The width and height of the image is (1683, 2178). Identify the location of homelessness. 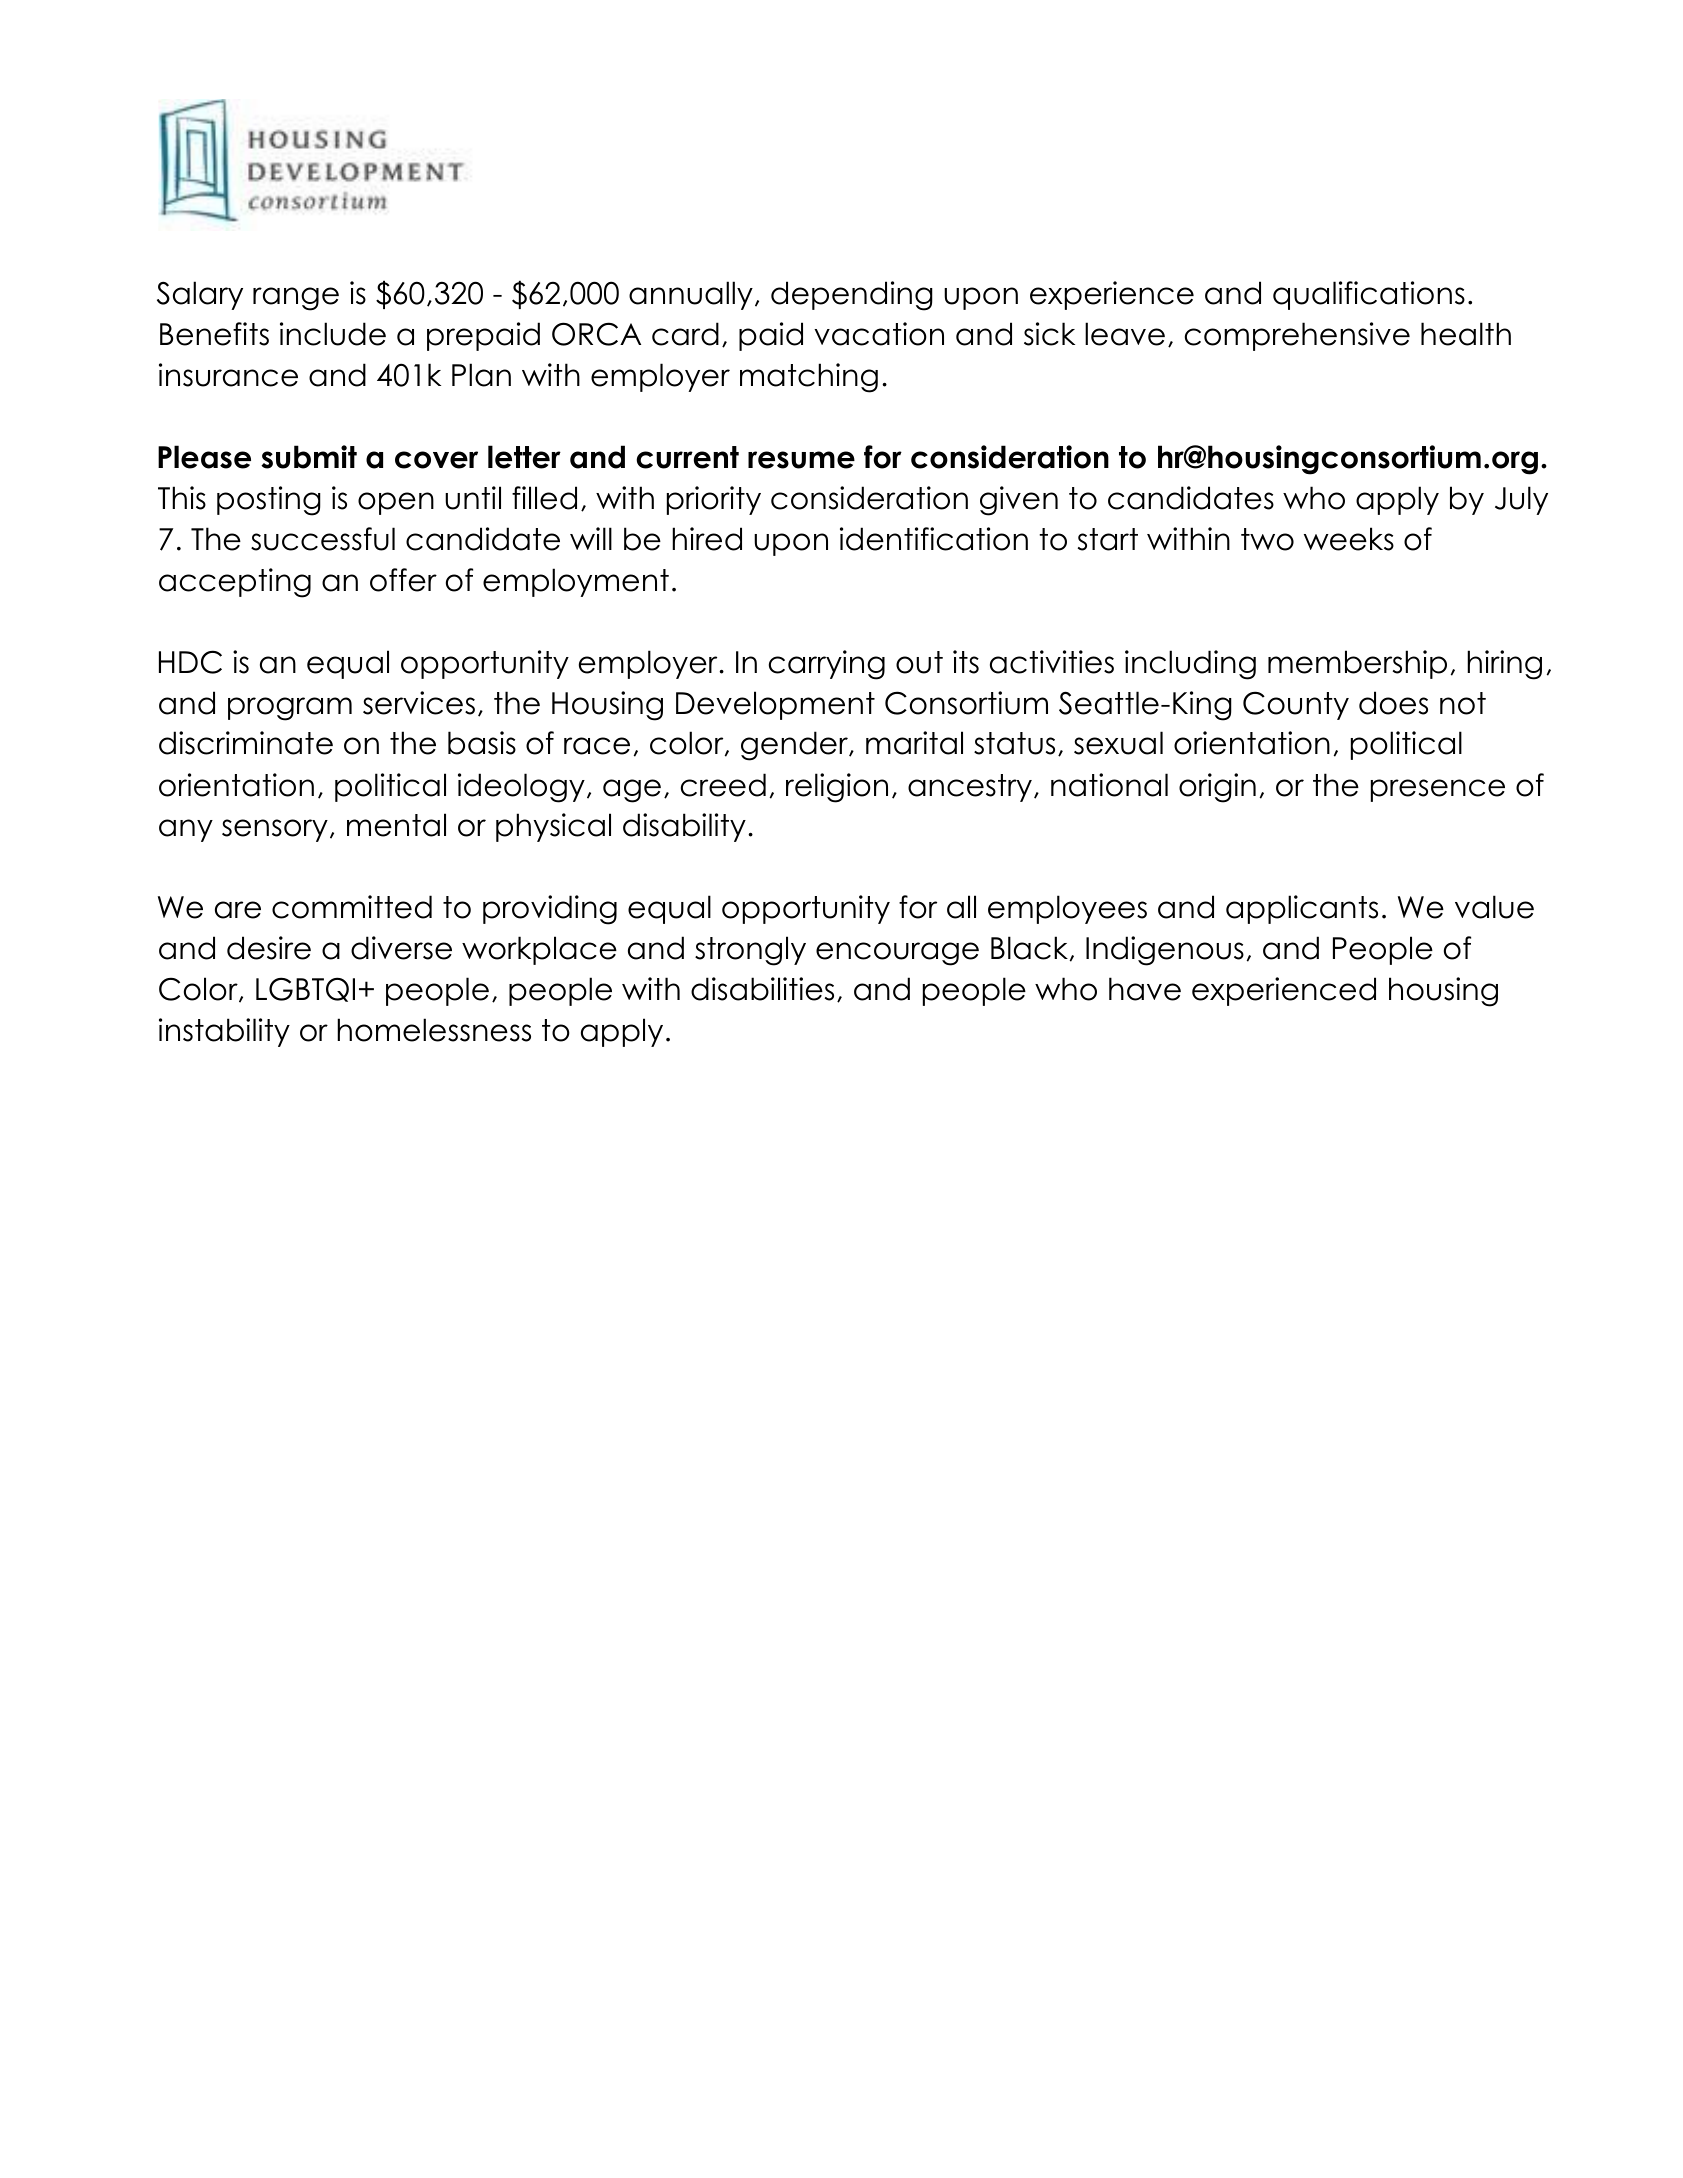
(434, 1030).
